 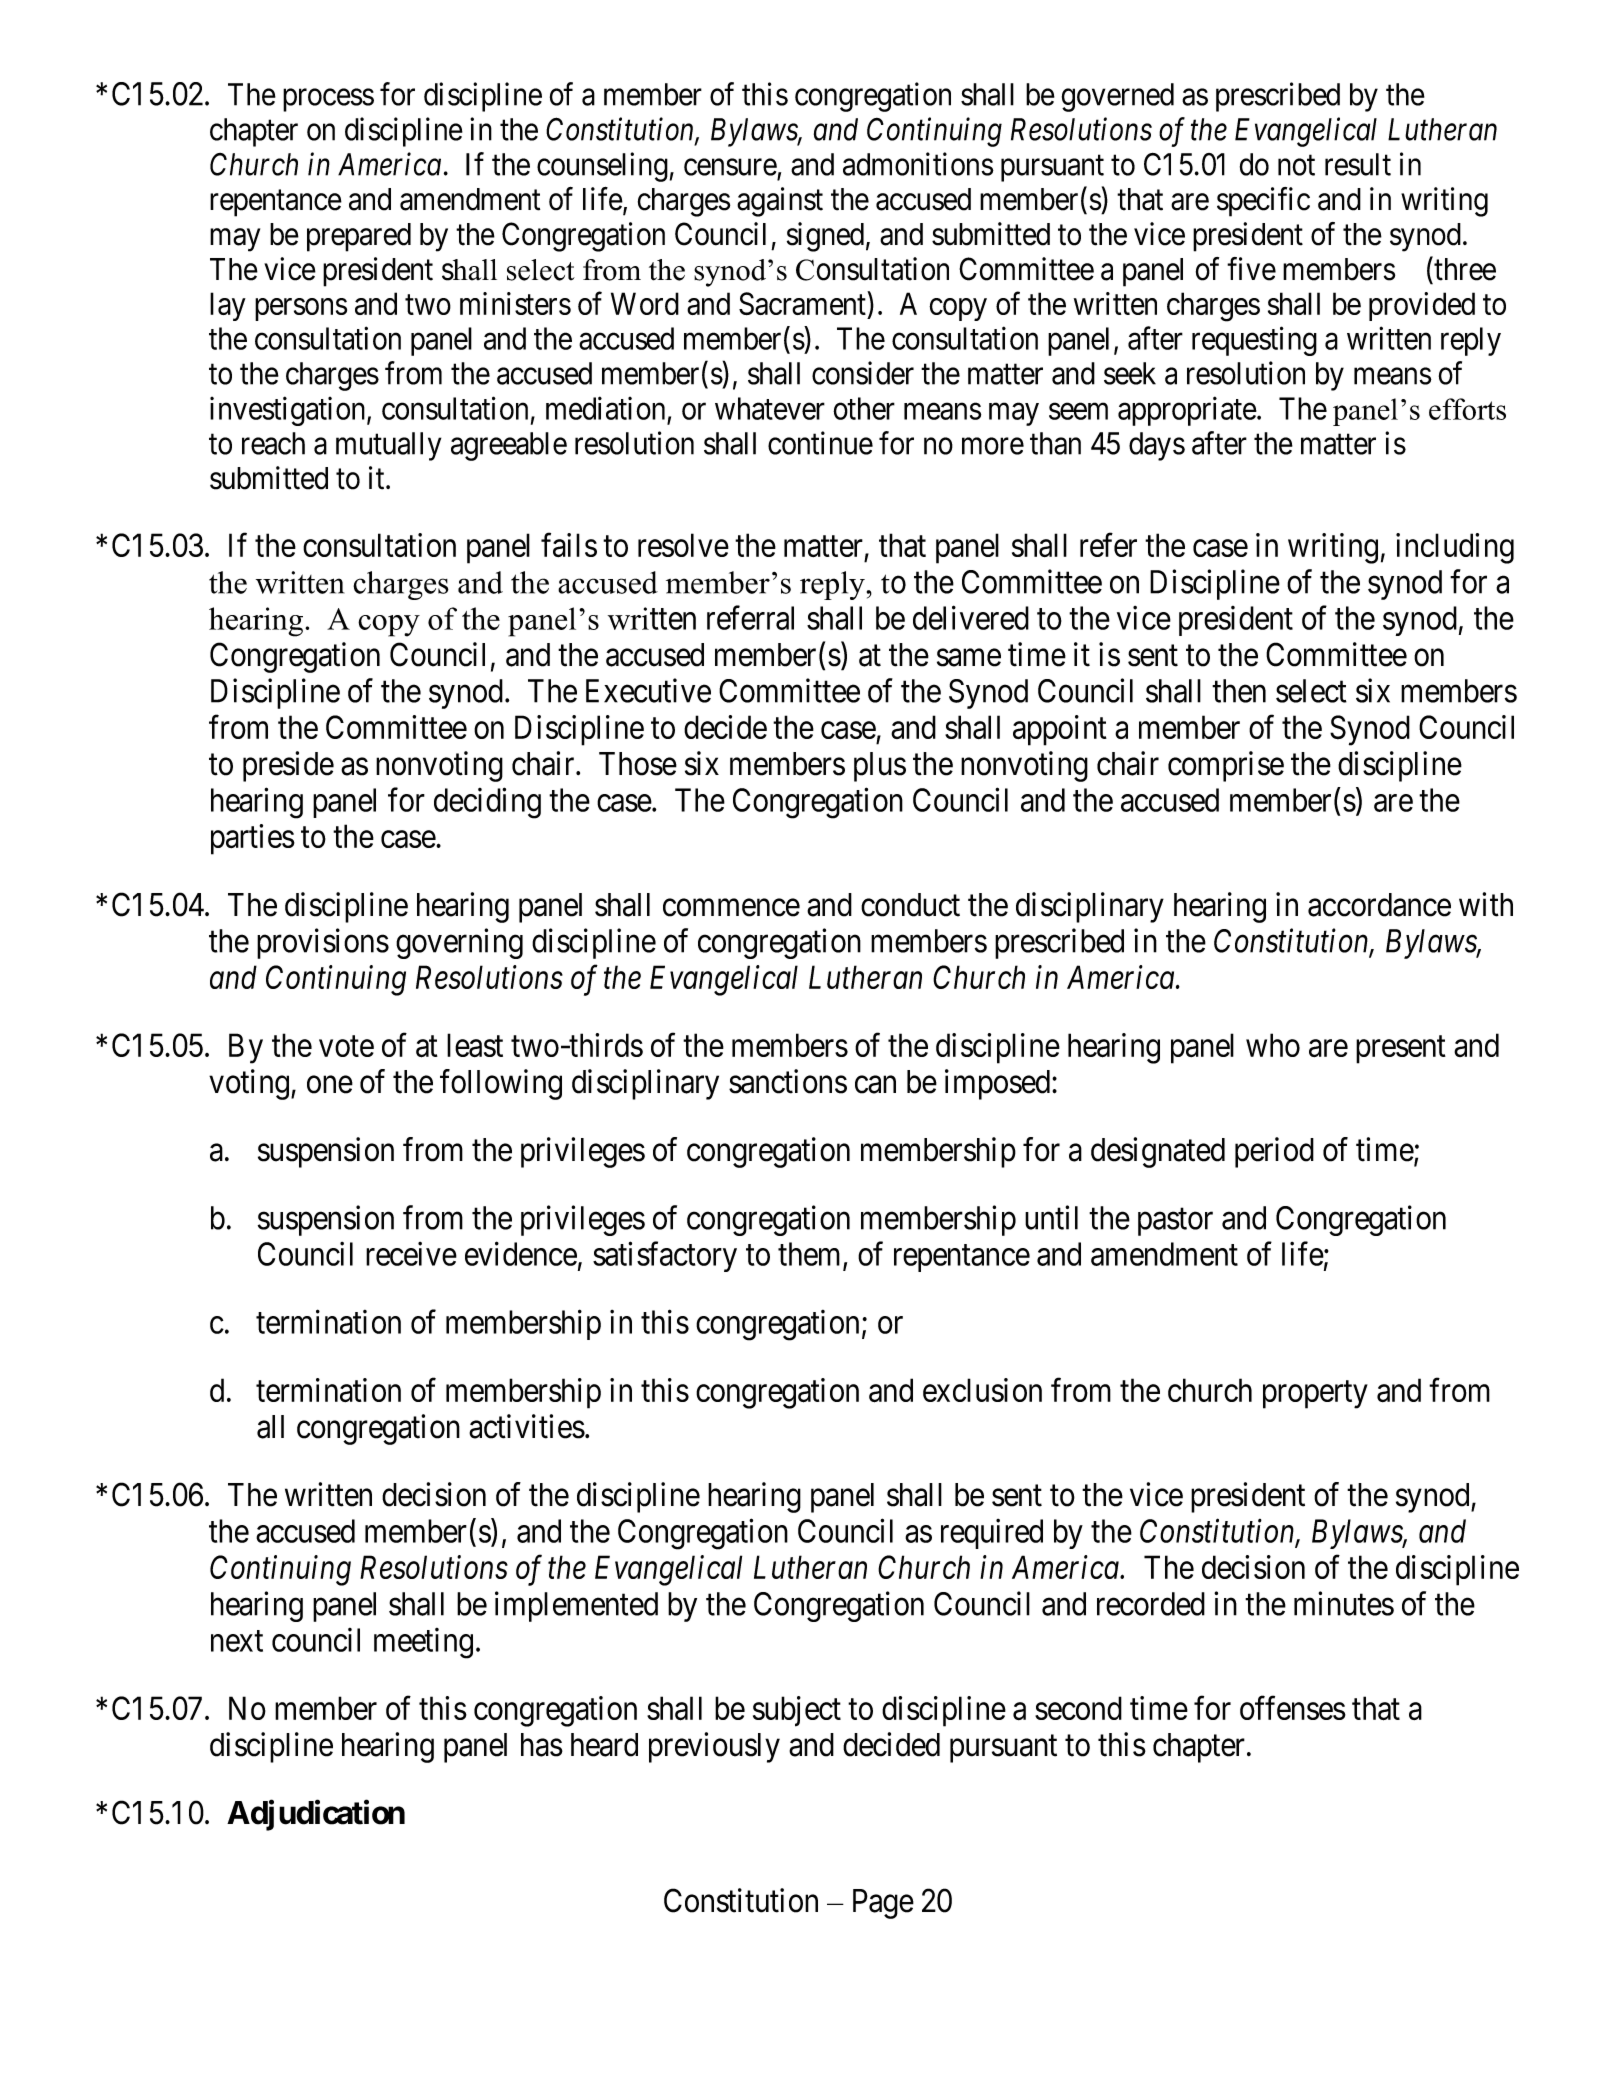 I want to click on exclusion, so click(x=982, y=1390).
